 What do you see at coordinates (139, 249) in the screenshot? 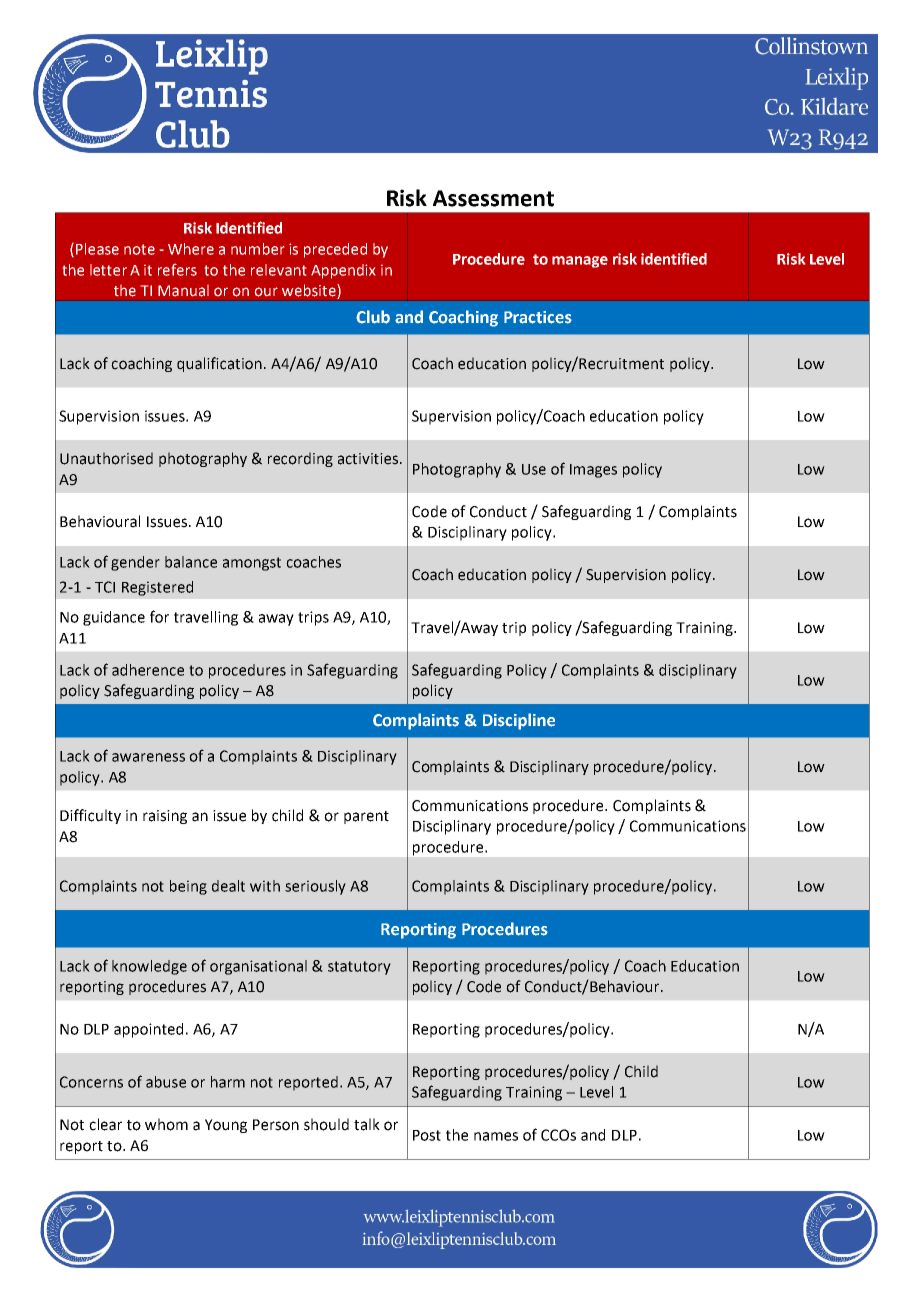
I see `note` at bounding box center [139, 249].
